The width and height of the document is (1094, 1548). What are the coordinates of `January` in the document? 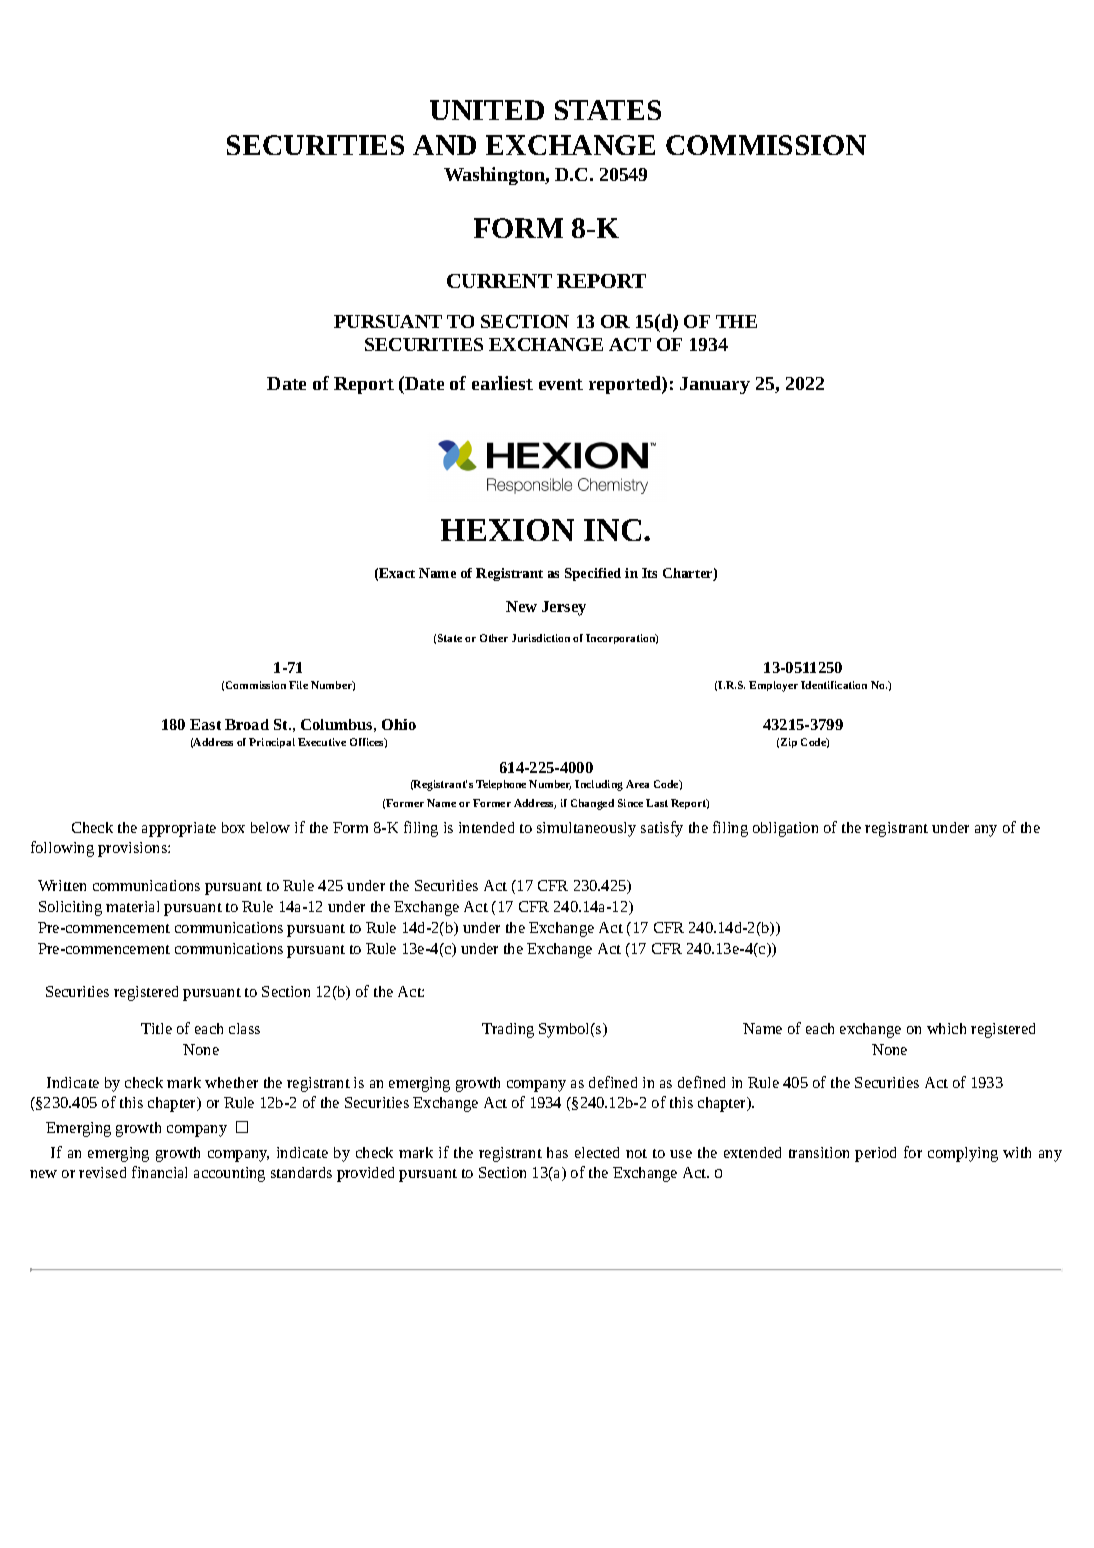 It's located at (715, 385).
